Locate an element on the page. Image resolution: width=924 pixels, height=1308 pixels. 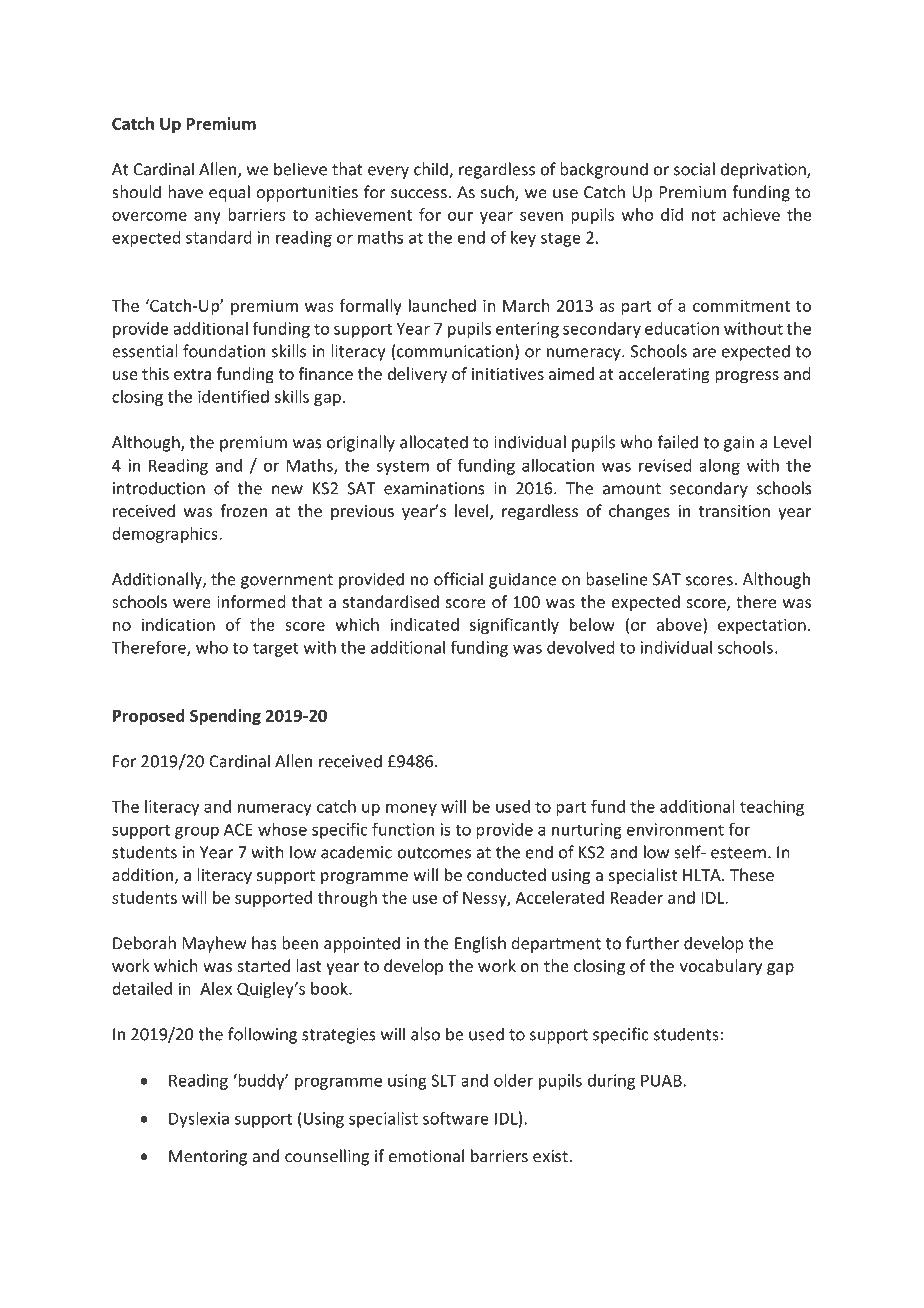
our is located at coordinates (460, 216).
